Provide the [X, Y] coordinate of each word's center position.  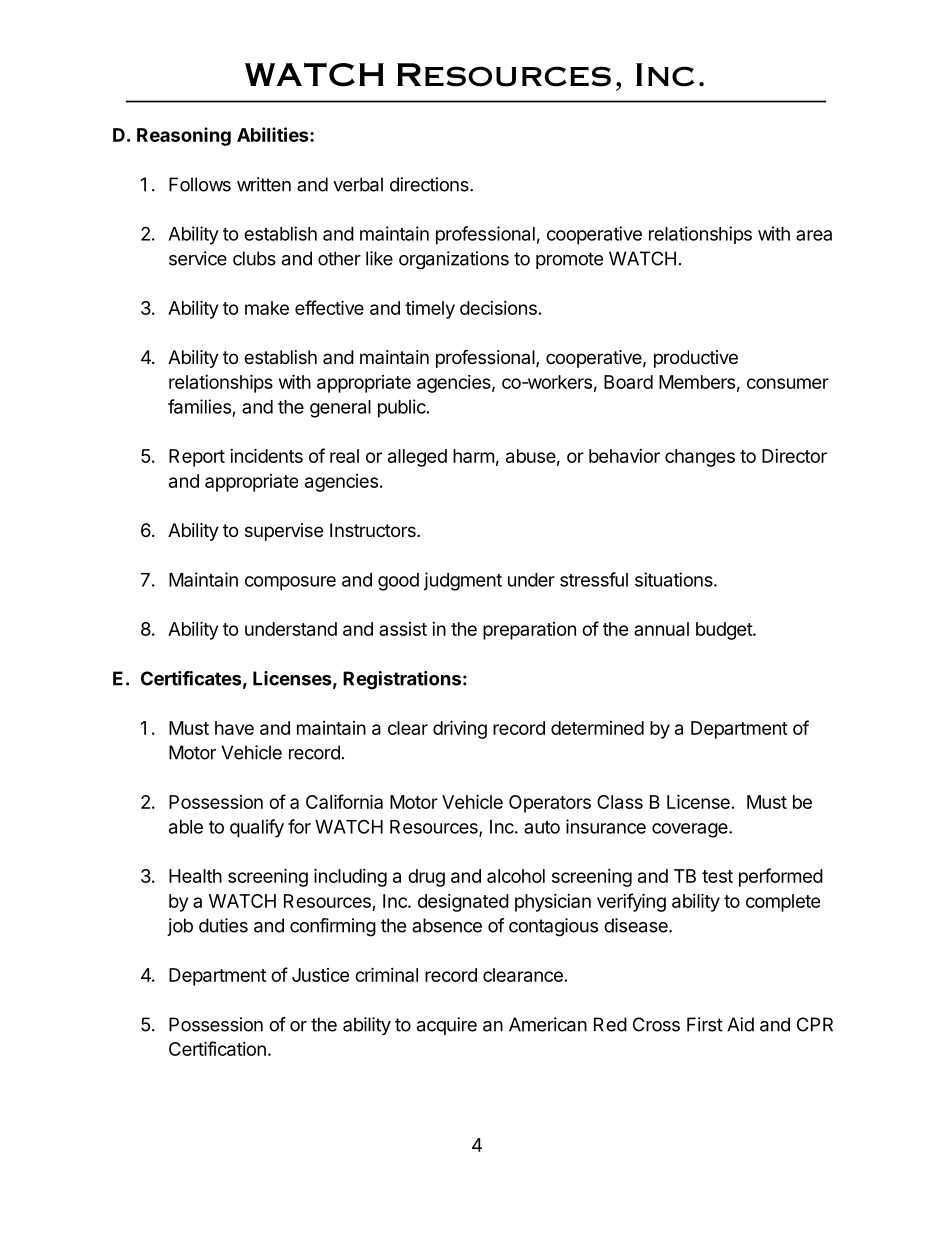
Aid [740, 1024]
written [264, 184]
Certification [217, 1048]
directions [430, 184]
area [814, 235]
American [548, 1024]
